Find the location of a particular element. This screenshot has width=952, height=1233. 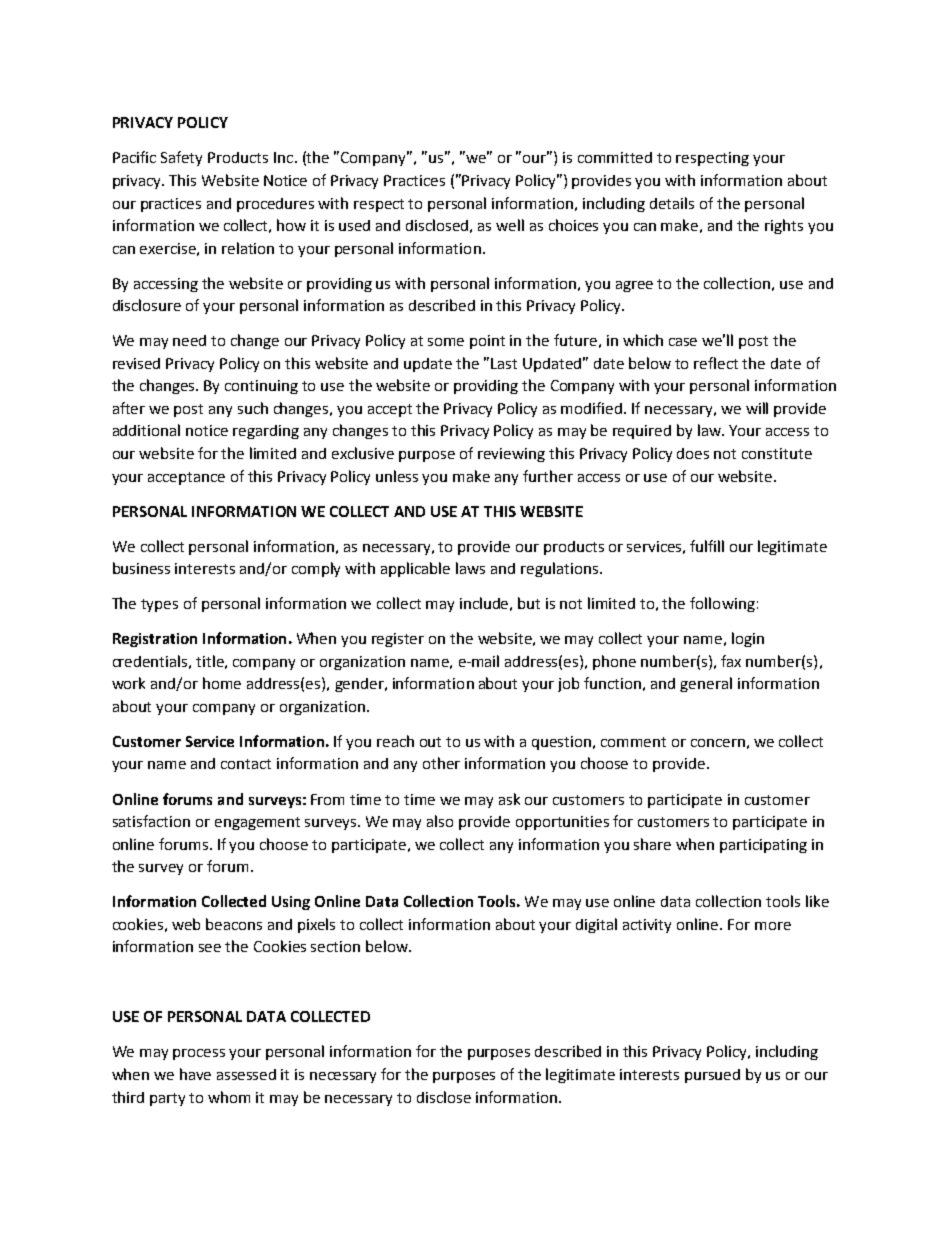

home is located at coordinates (222, 683).
